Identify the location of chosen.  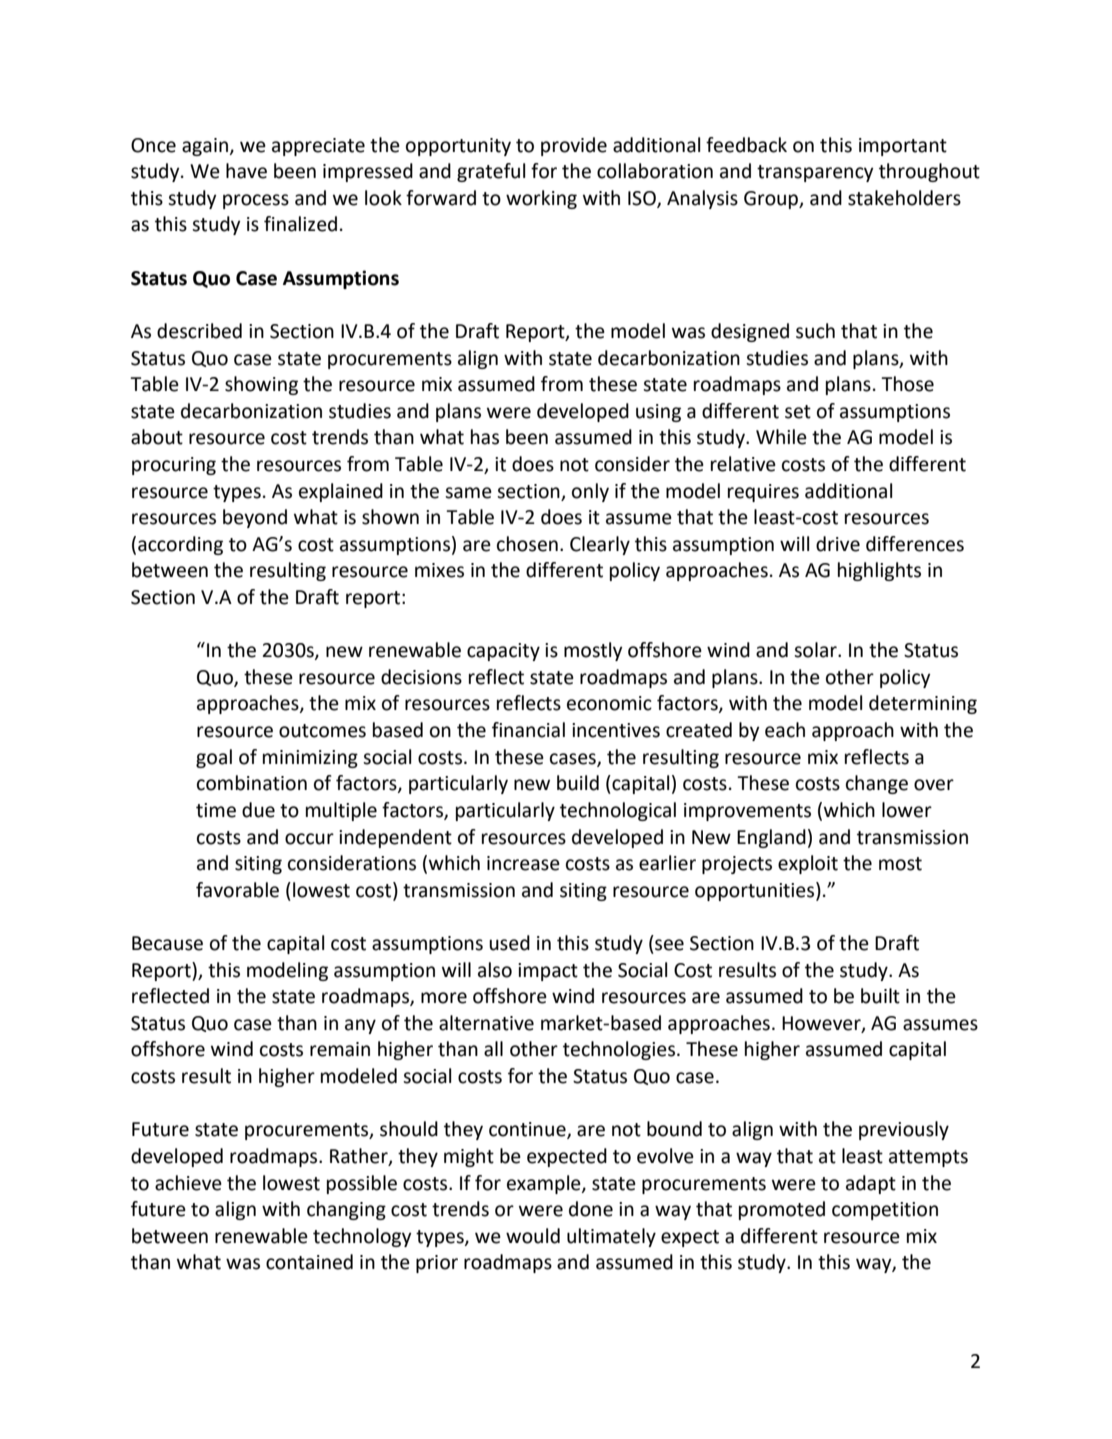
(527, 544).
